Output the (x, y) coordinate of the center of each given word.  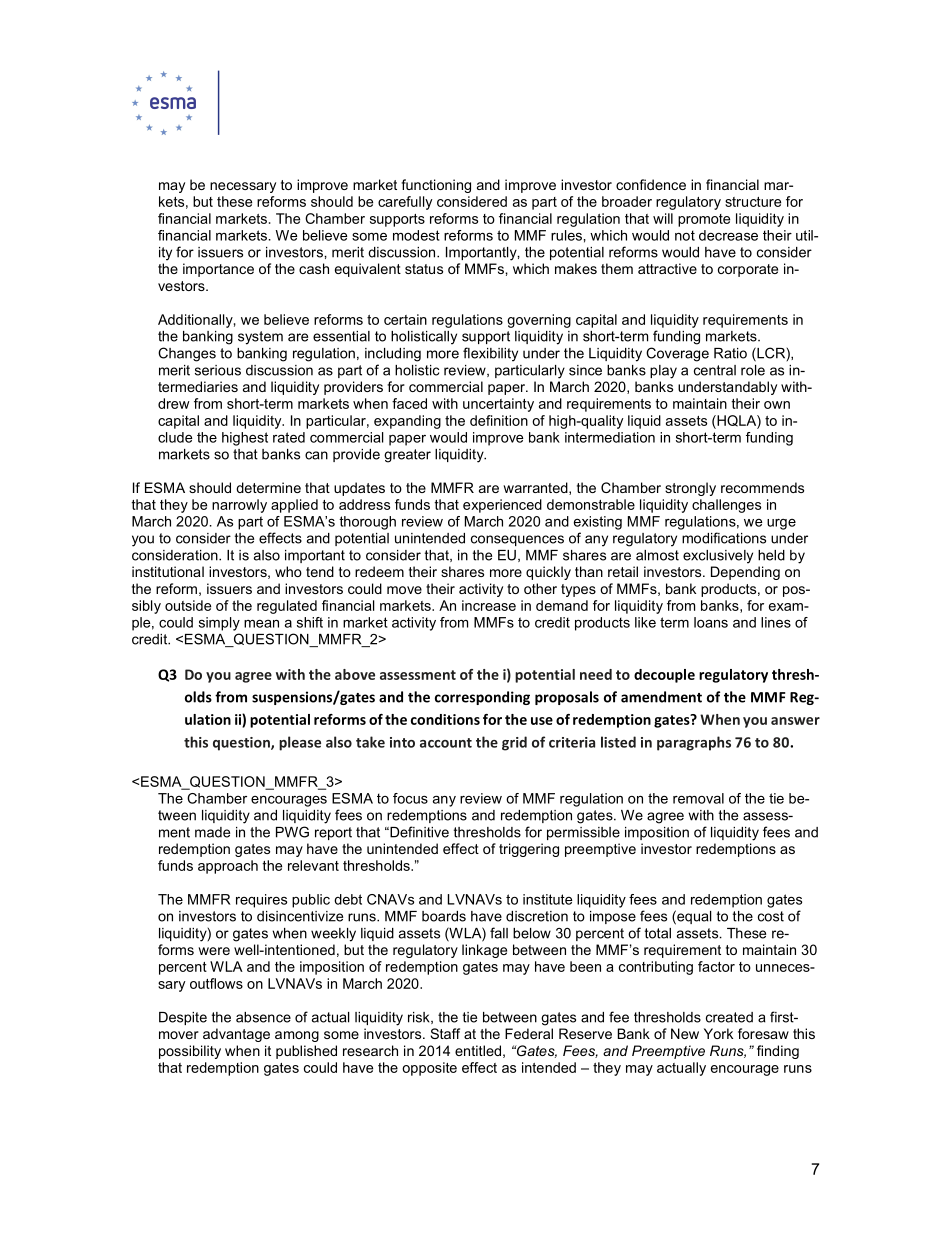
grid (514, 743)
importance (218, 270)
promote (704, 220)
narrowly (239, 506)
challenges (726, 506)
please (300, 743)
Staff (445, 1033)
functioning (436, 186)
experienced (502, 506)
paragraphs (694, 743)
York (718, 1033)
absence (263, 1017)
